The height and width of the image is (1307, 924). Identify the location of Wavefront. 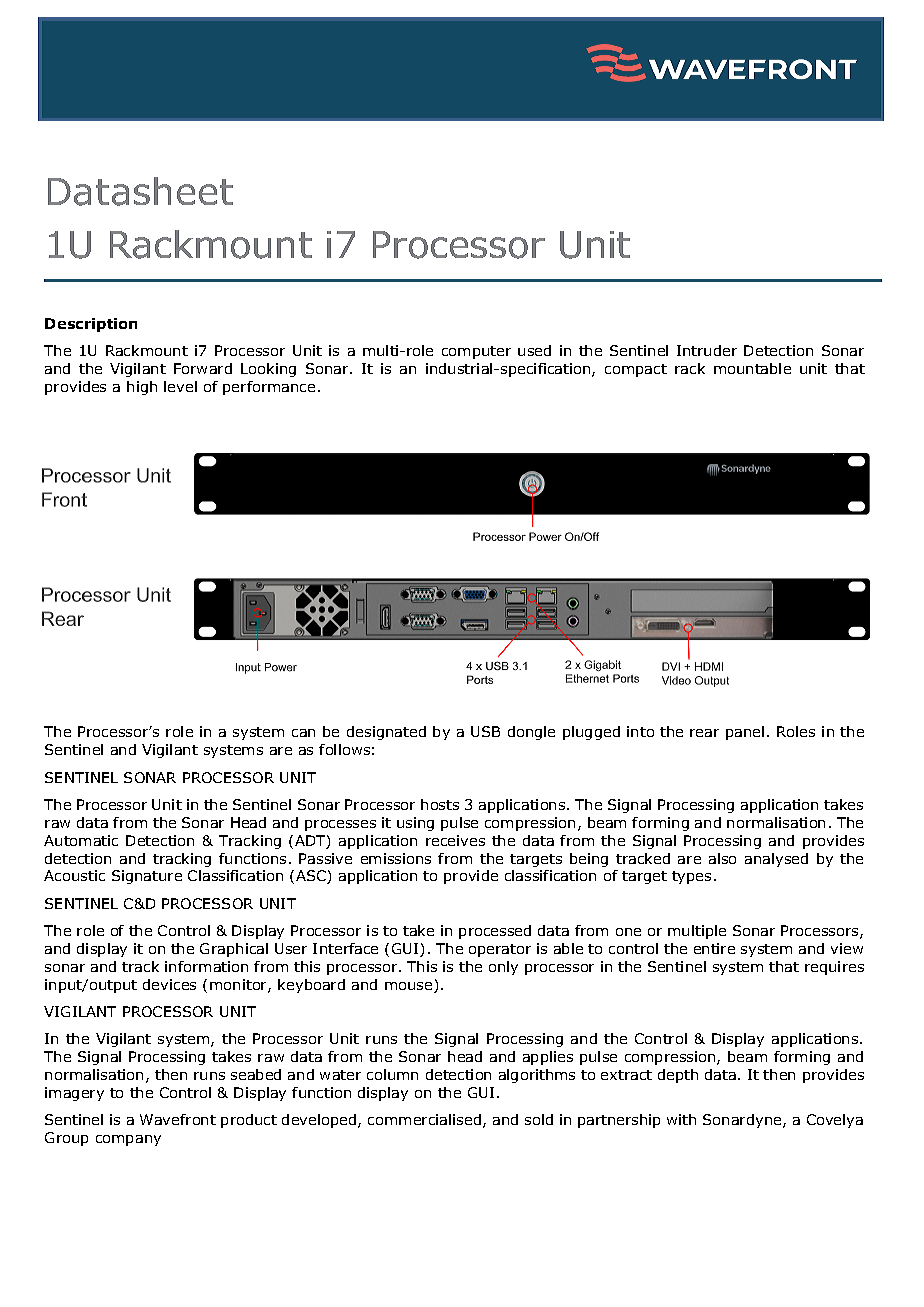
(178, 1119).
